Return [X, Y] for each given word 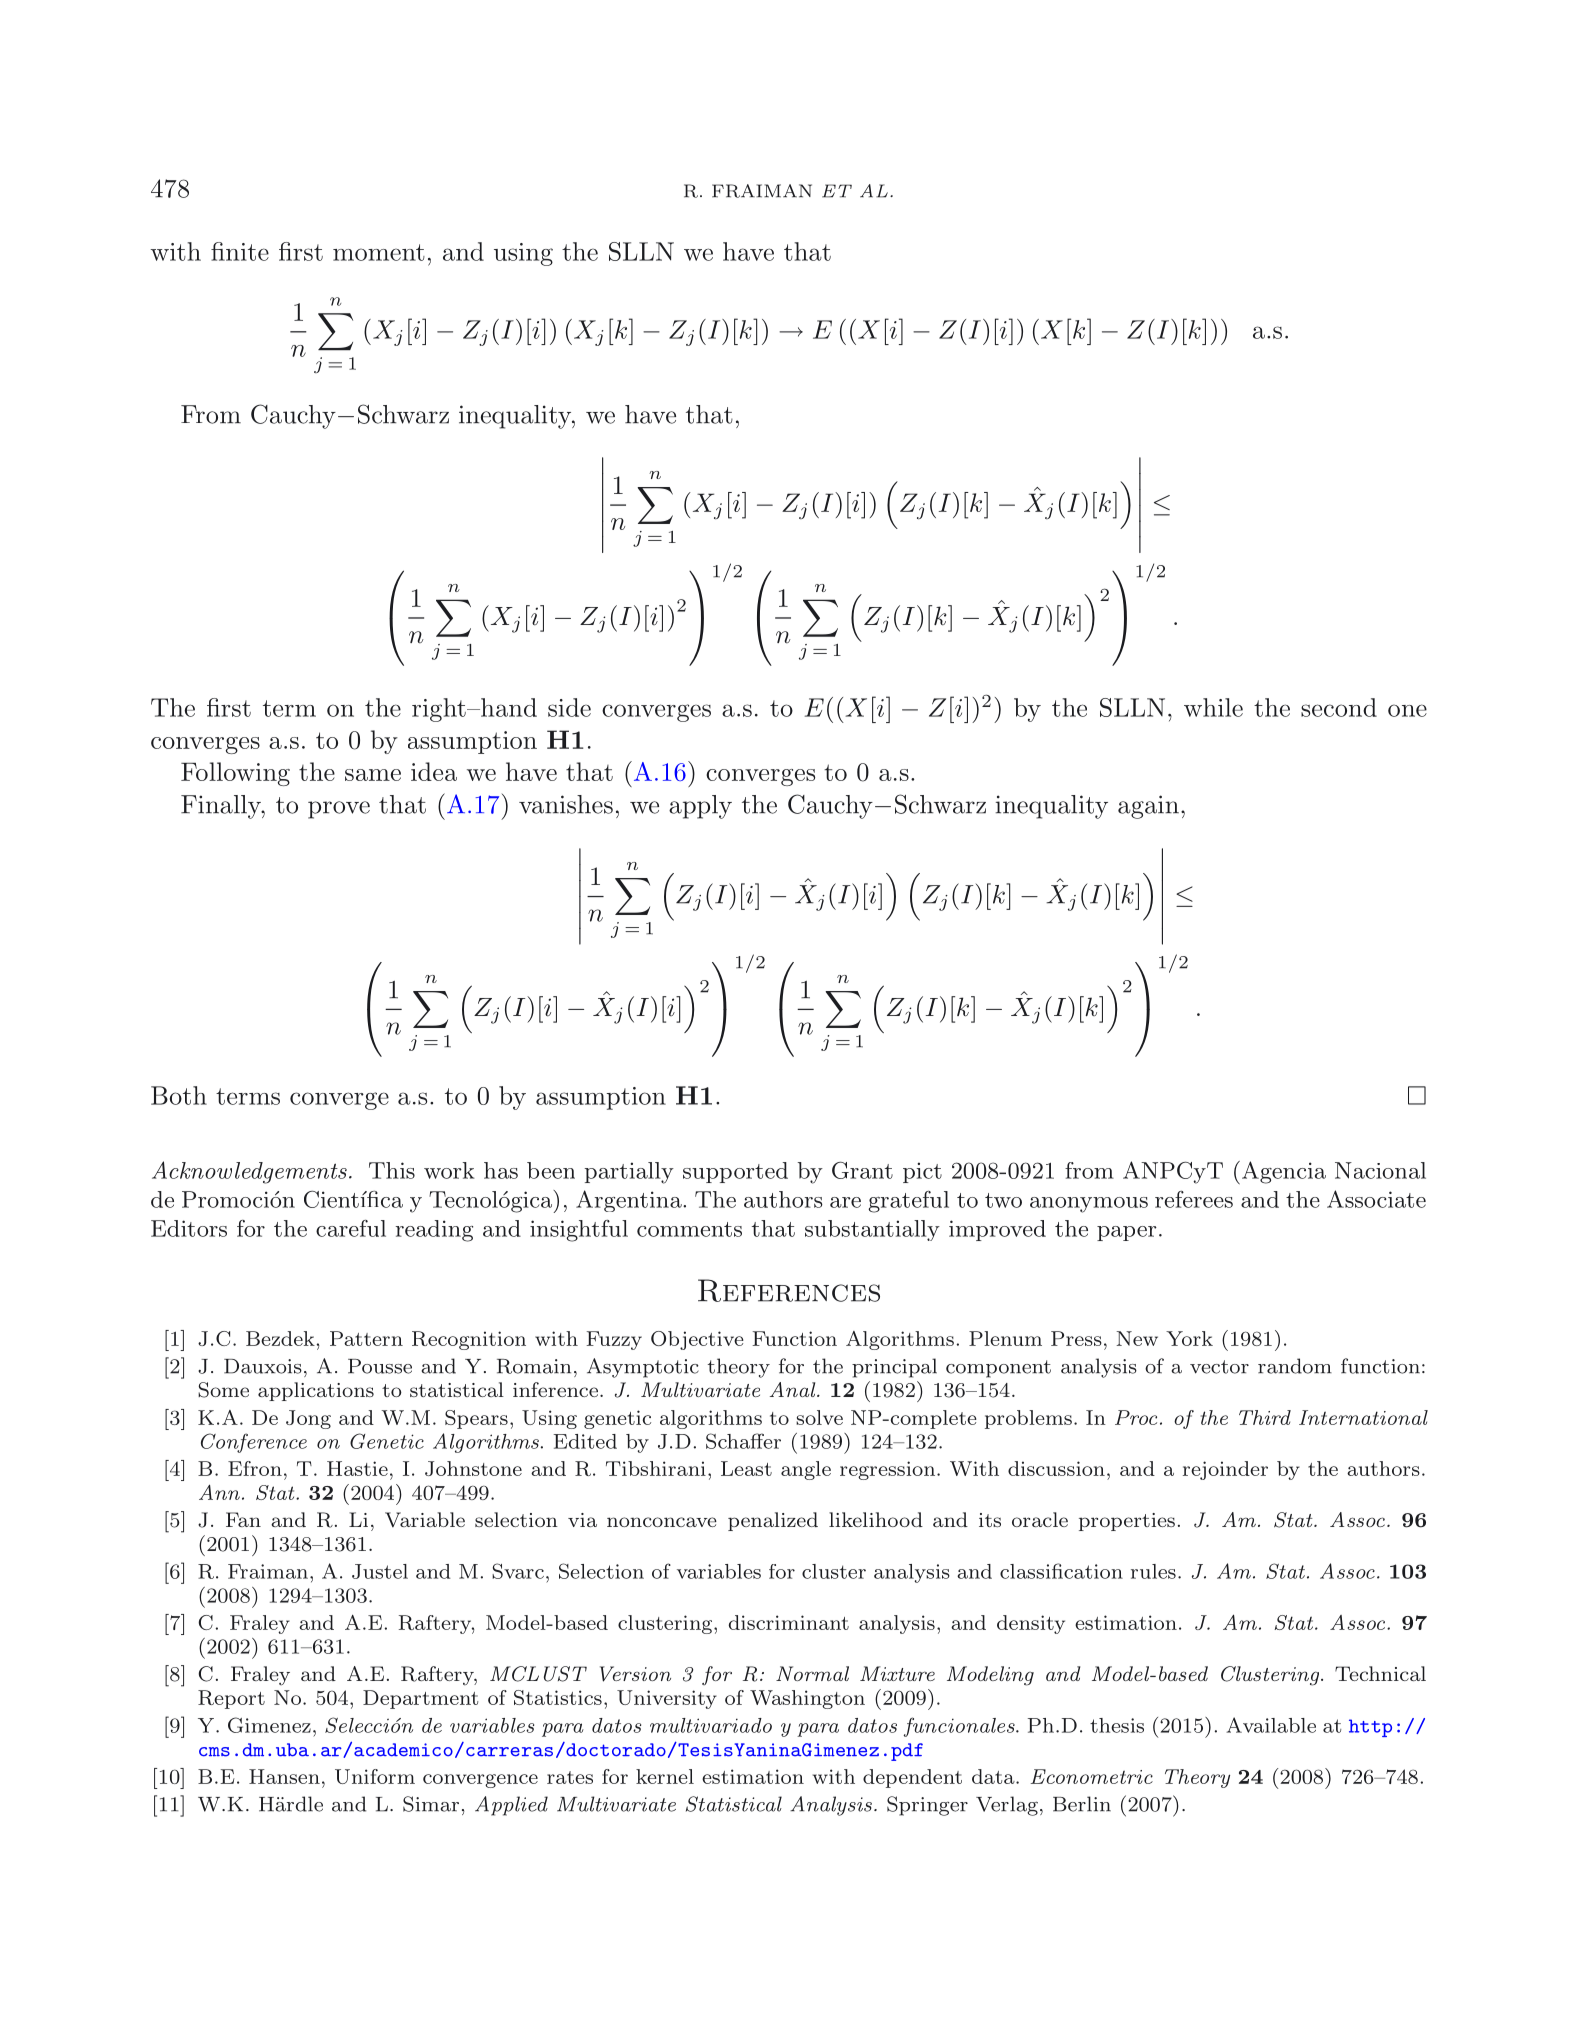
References [789, 1290]
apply [700, 807]
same [373, 775]
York [1189, 1338]
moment [379, 252]
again [1148, 807]
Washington [807, 1699]
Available [1271, 1725]
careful [351, 1228]
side [569, 707]
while [1213, 707]
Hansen [284, 1776]
